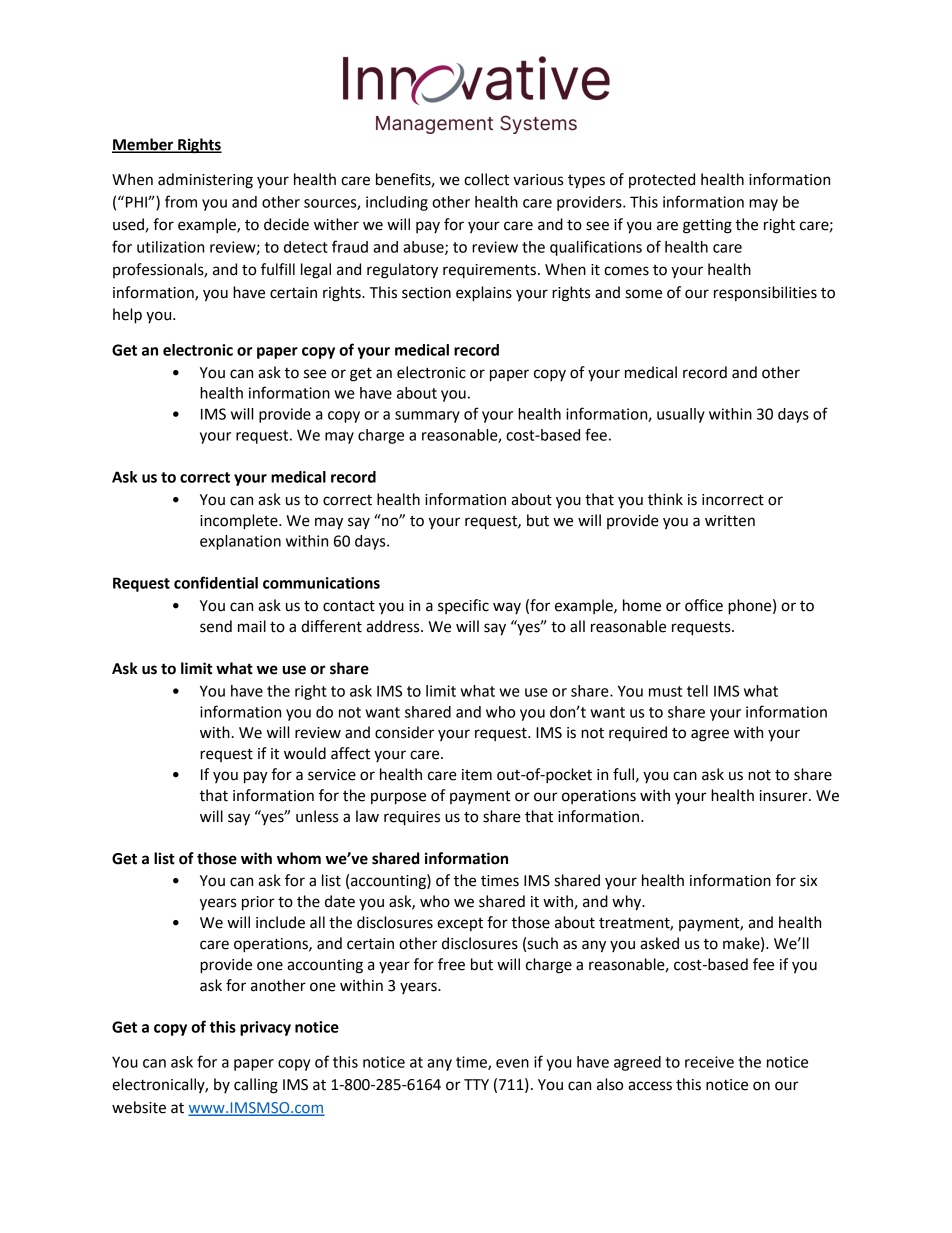 The width and height of the screenshot is (952, 1233). What do you see at coordinates (205, 181) in the screenshot?
I see `administering` at bounding box center [205, 181].
